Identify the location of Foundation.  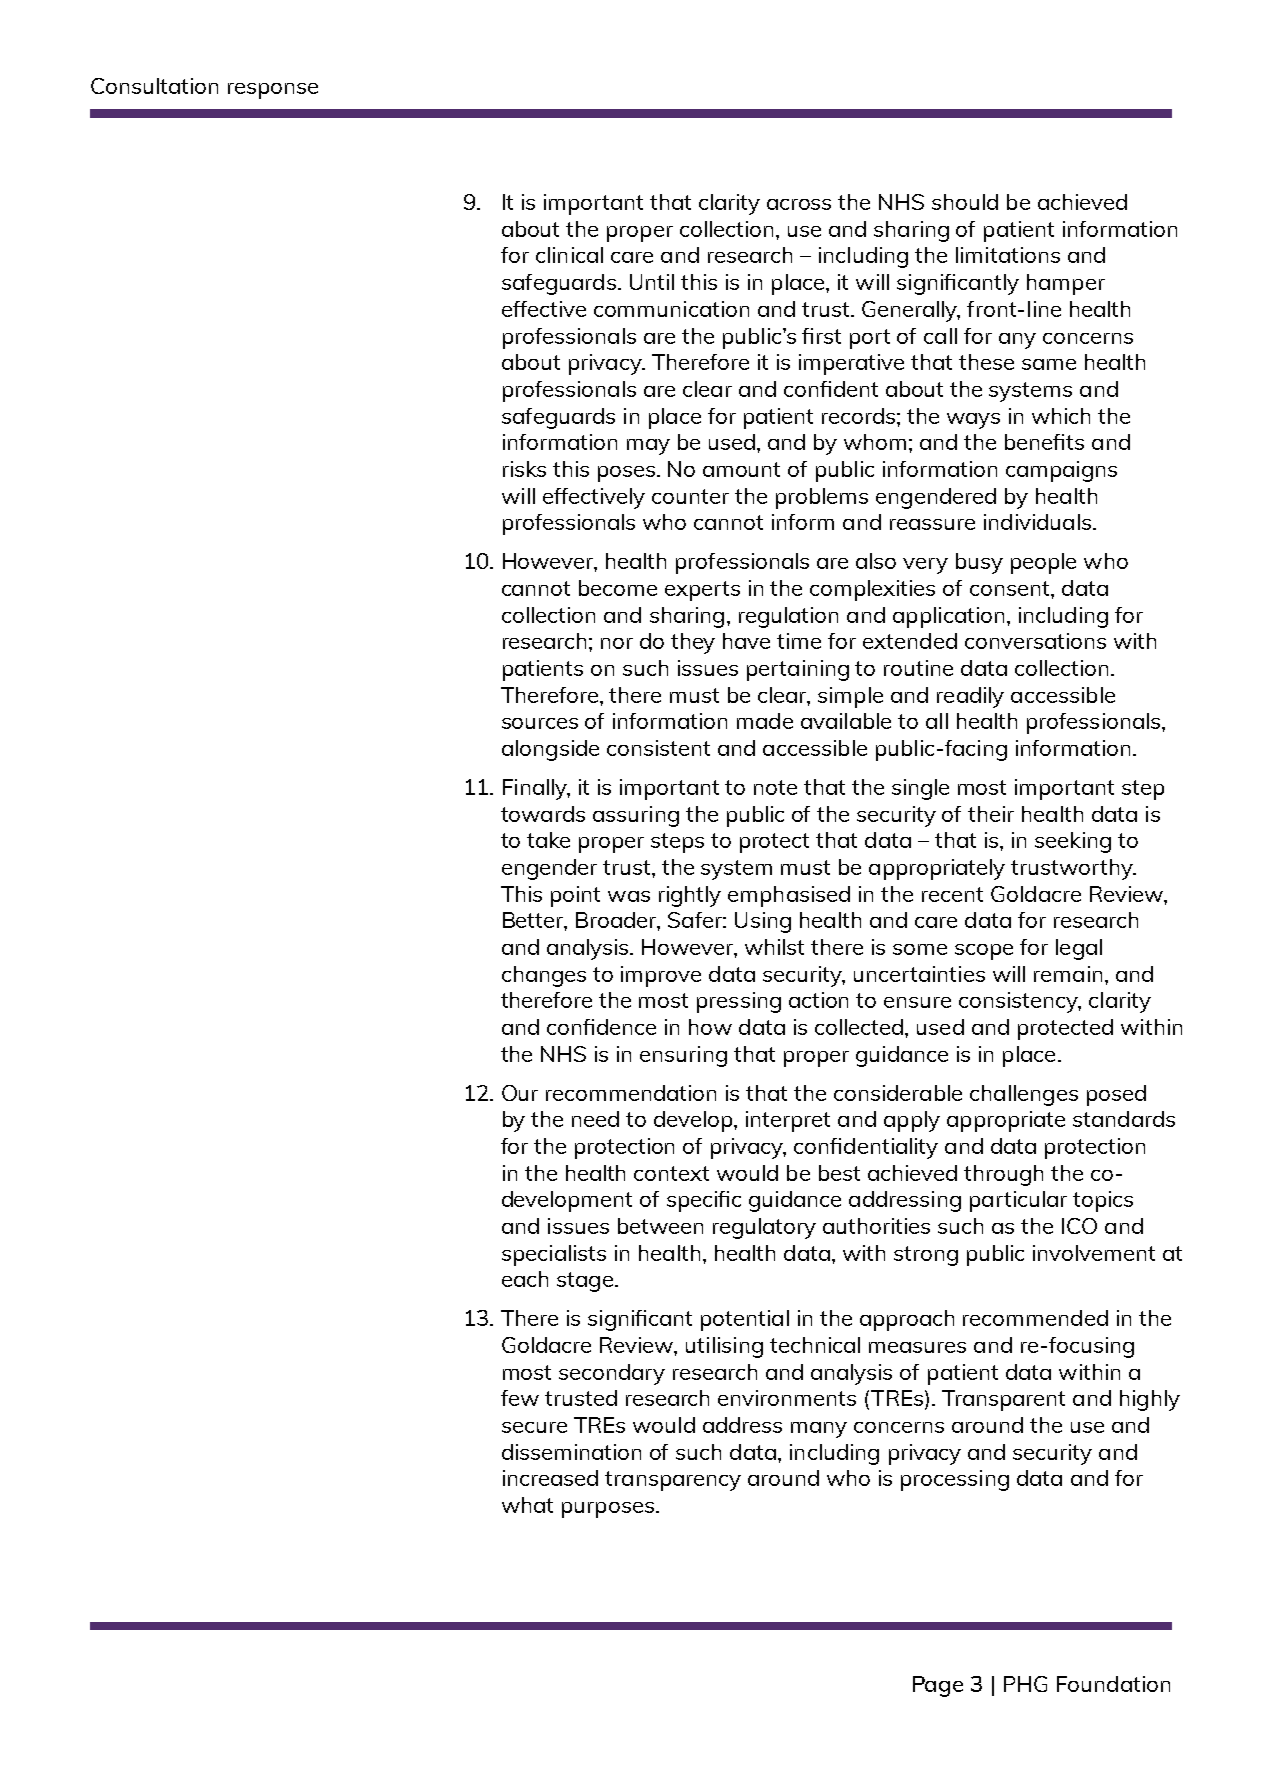
(1113, 1684).
